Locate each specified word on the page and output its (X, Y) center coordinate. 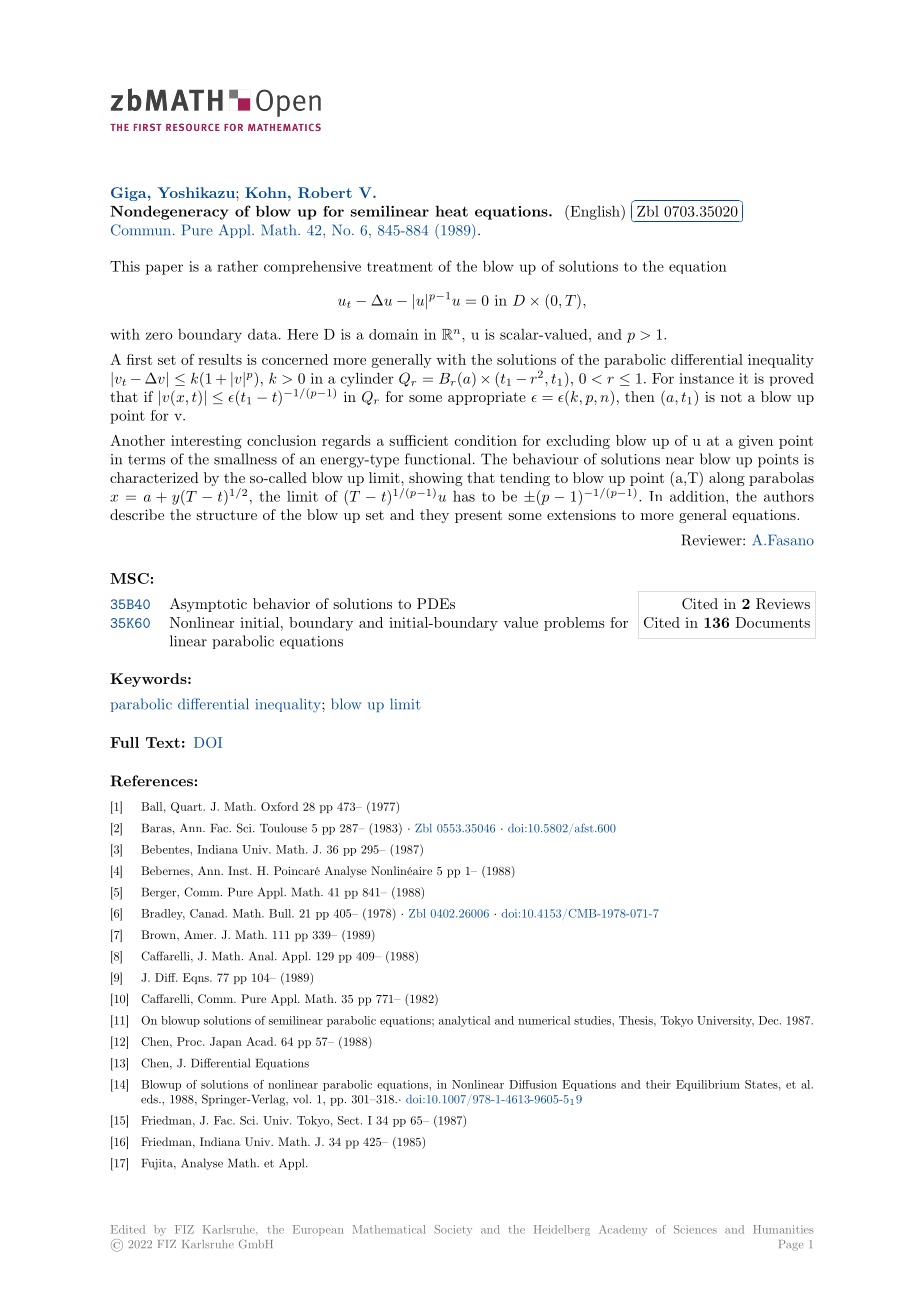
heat (452, 211)
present (478, 516)
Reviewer (712, 540)
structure (226, 515)
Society (453, 1230)
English (595, 212)
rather (237, 266)
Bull (281, 913)
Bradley (163, 914)
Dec (770, 1020)
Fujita (158, 1164)
